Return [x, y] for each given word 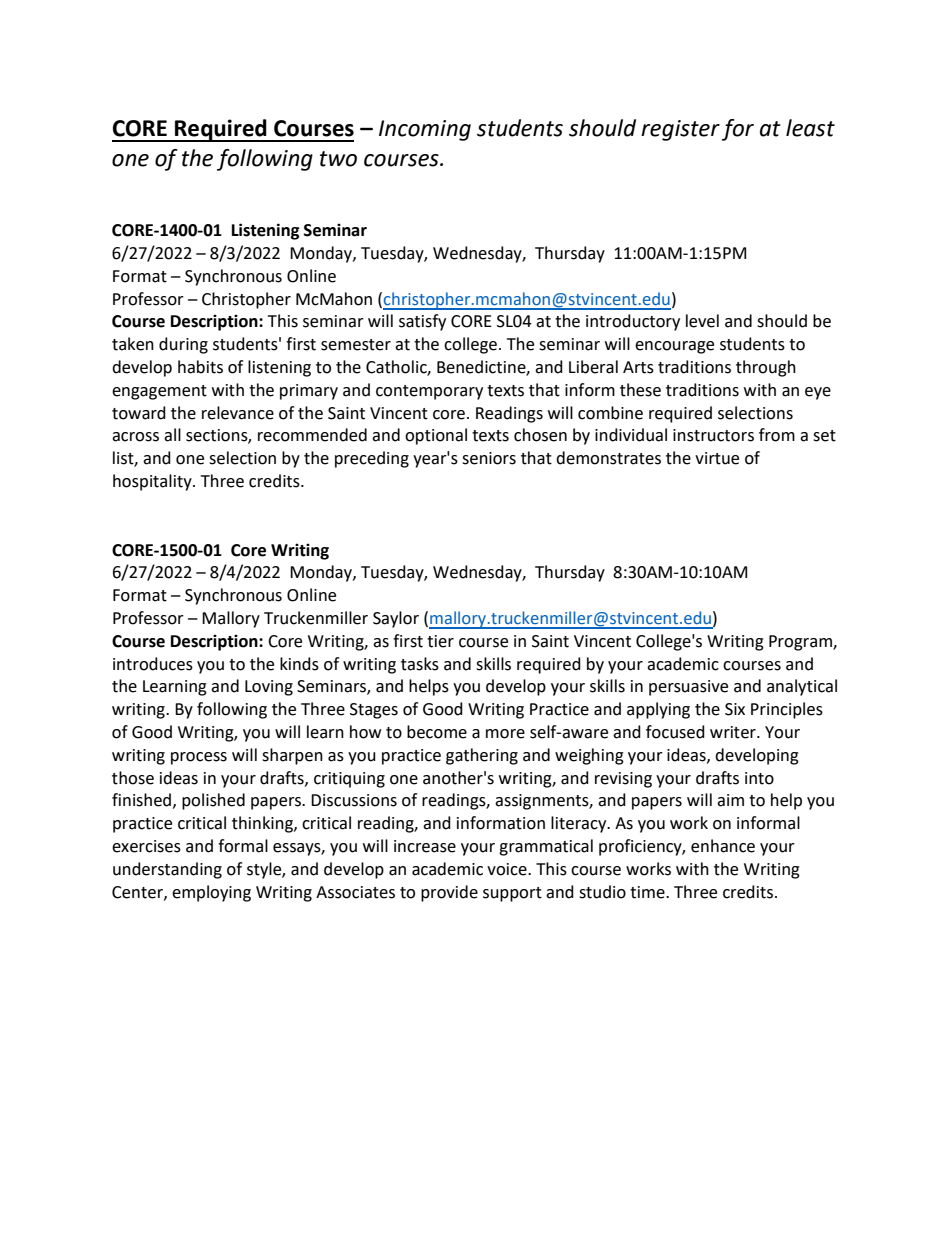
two [338, 159]
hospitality [153, 482]
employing [211, 893]
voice [508, 869]
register [680, 130]
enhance [723, 846]
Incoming [425, 130]
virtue [717, 458]
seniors [489, 458]
